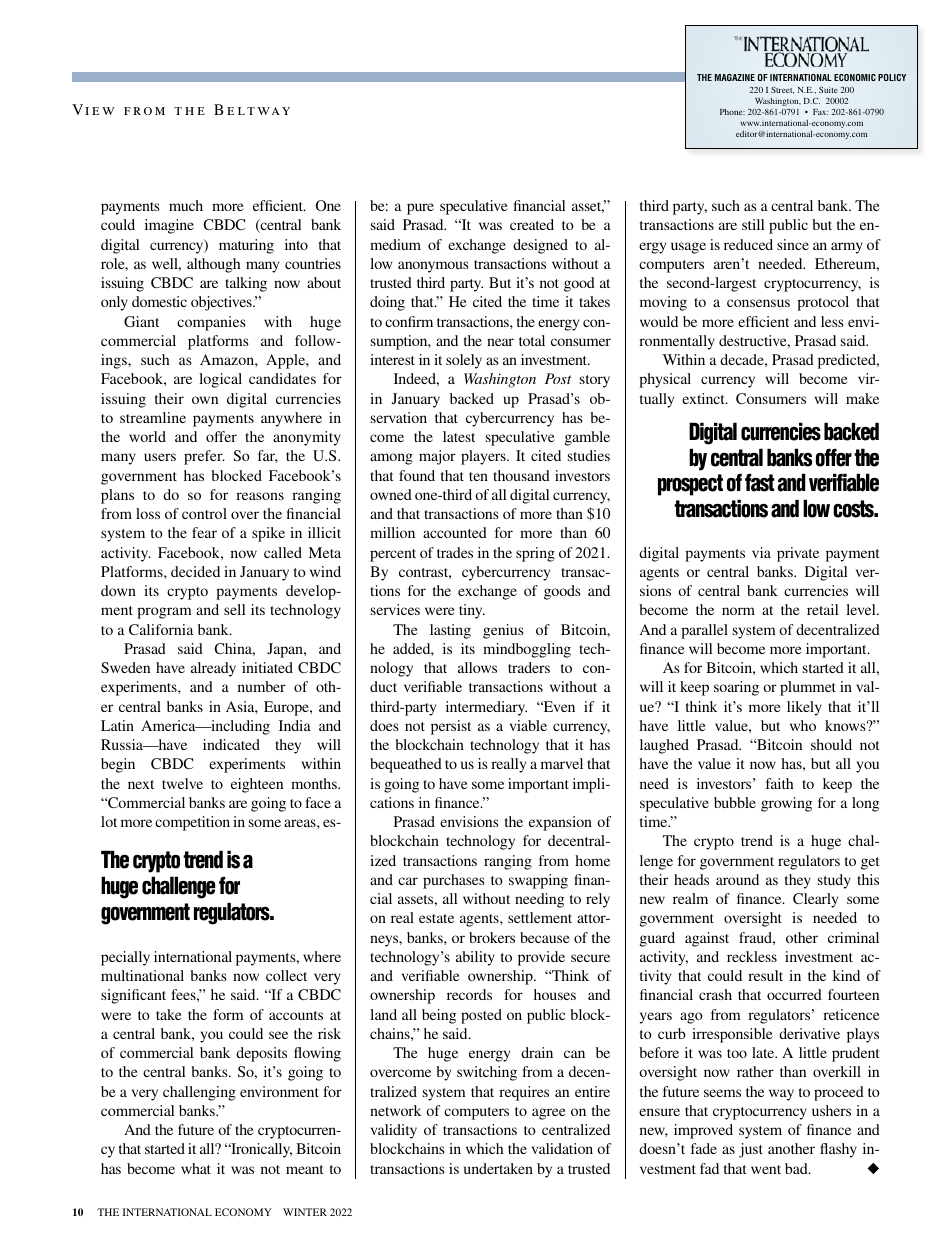 The image size is (952, 1256). What do you see at coordinates (420, 209) in the page?
I see `pure` at bounding box center [420, 209].
